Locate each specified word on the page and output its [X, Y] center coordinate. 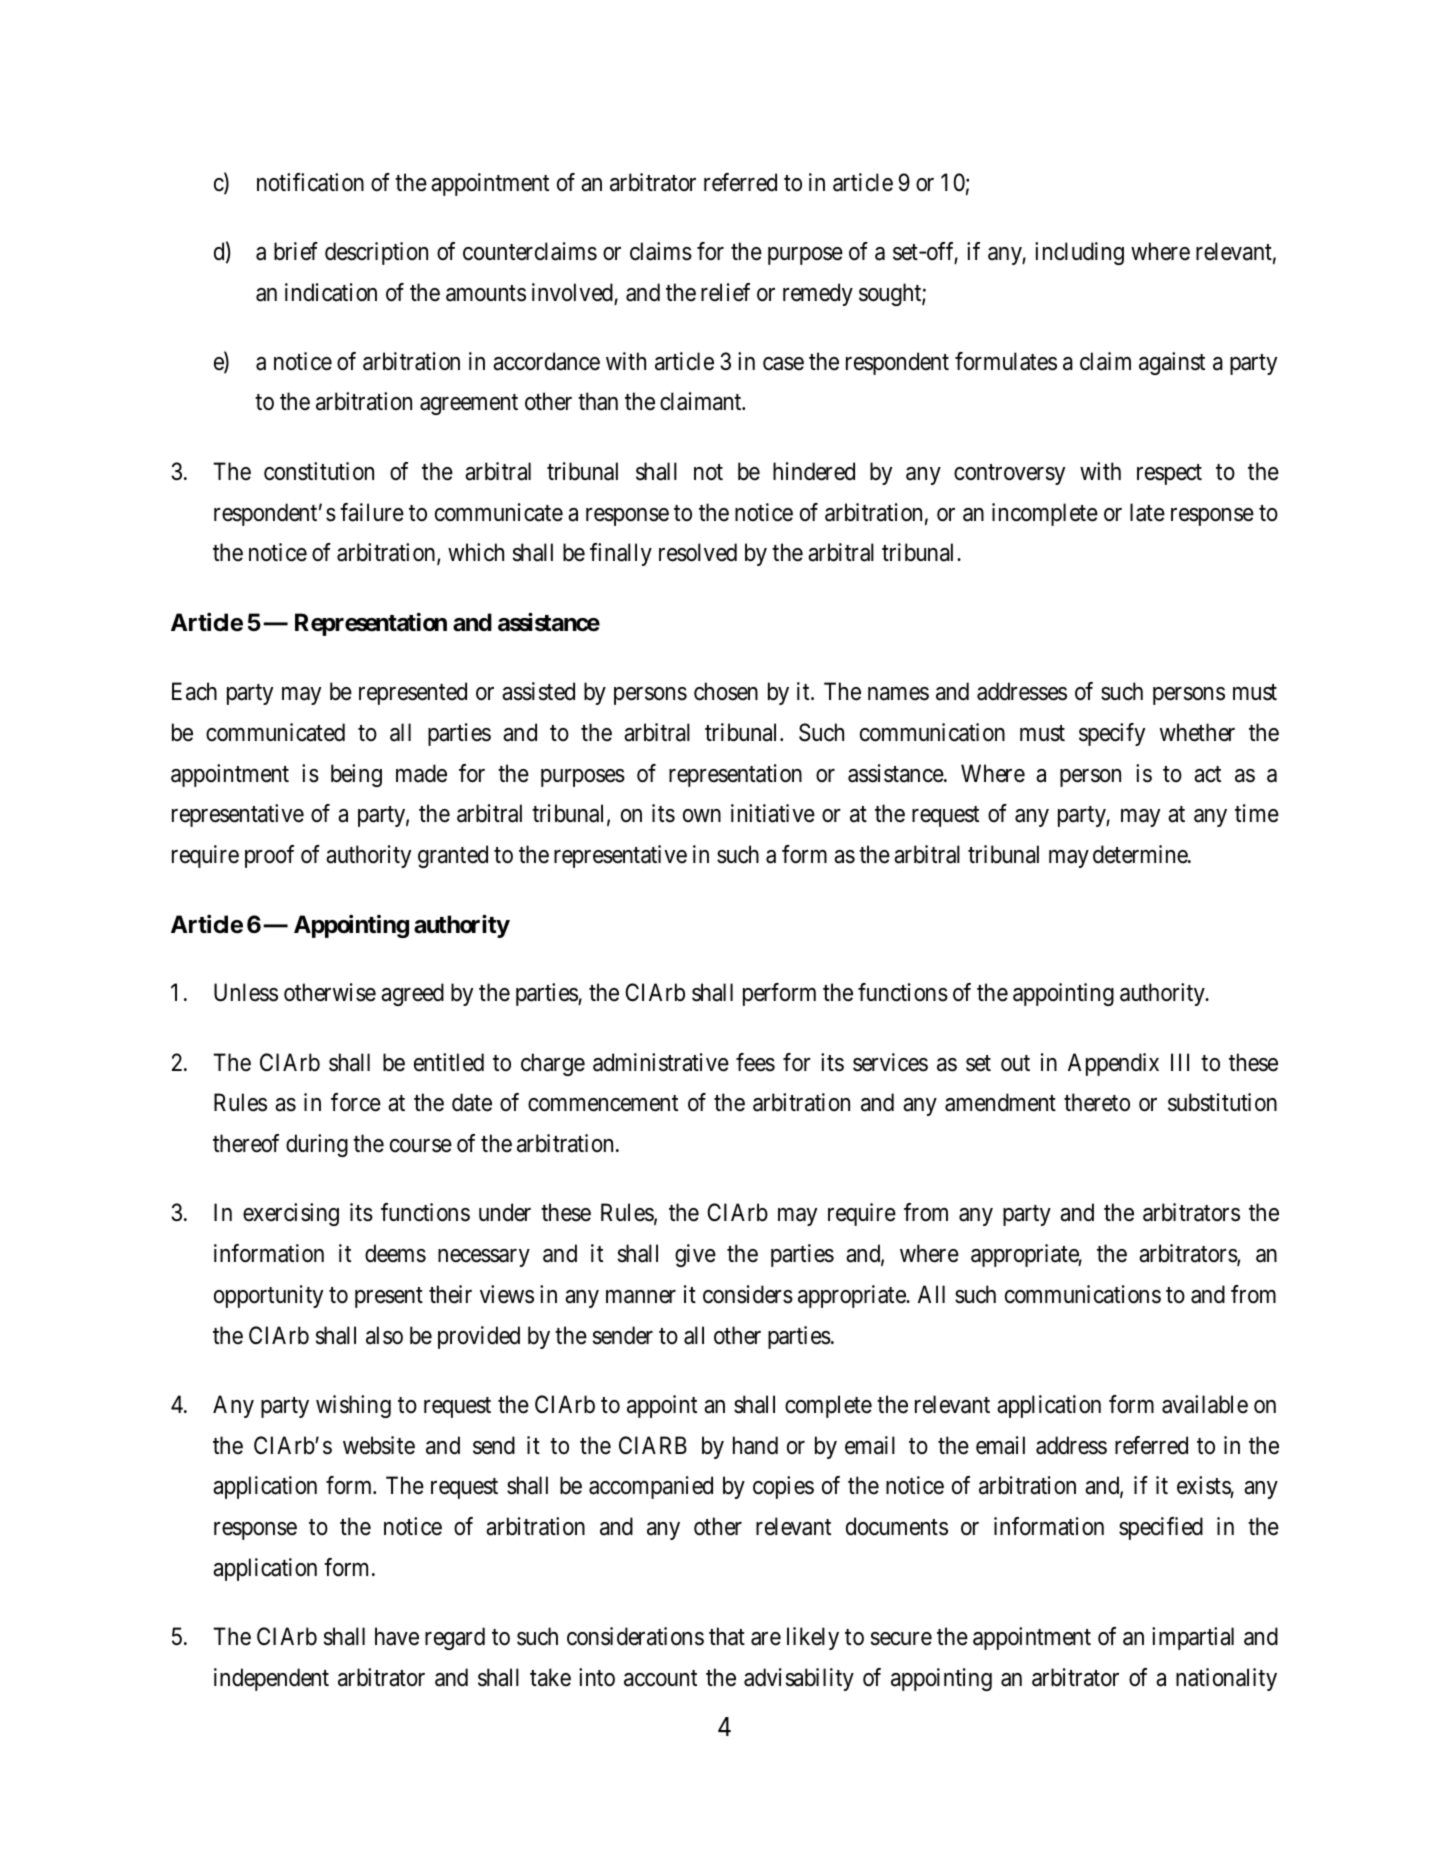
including [1079, 253]
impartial [1193, 1638]
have [397, 1636]
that [727, 1636]
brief [296, 251]
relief [725, 292]
